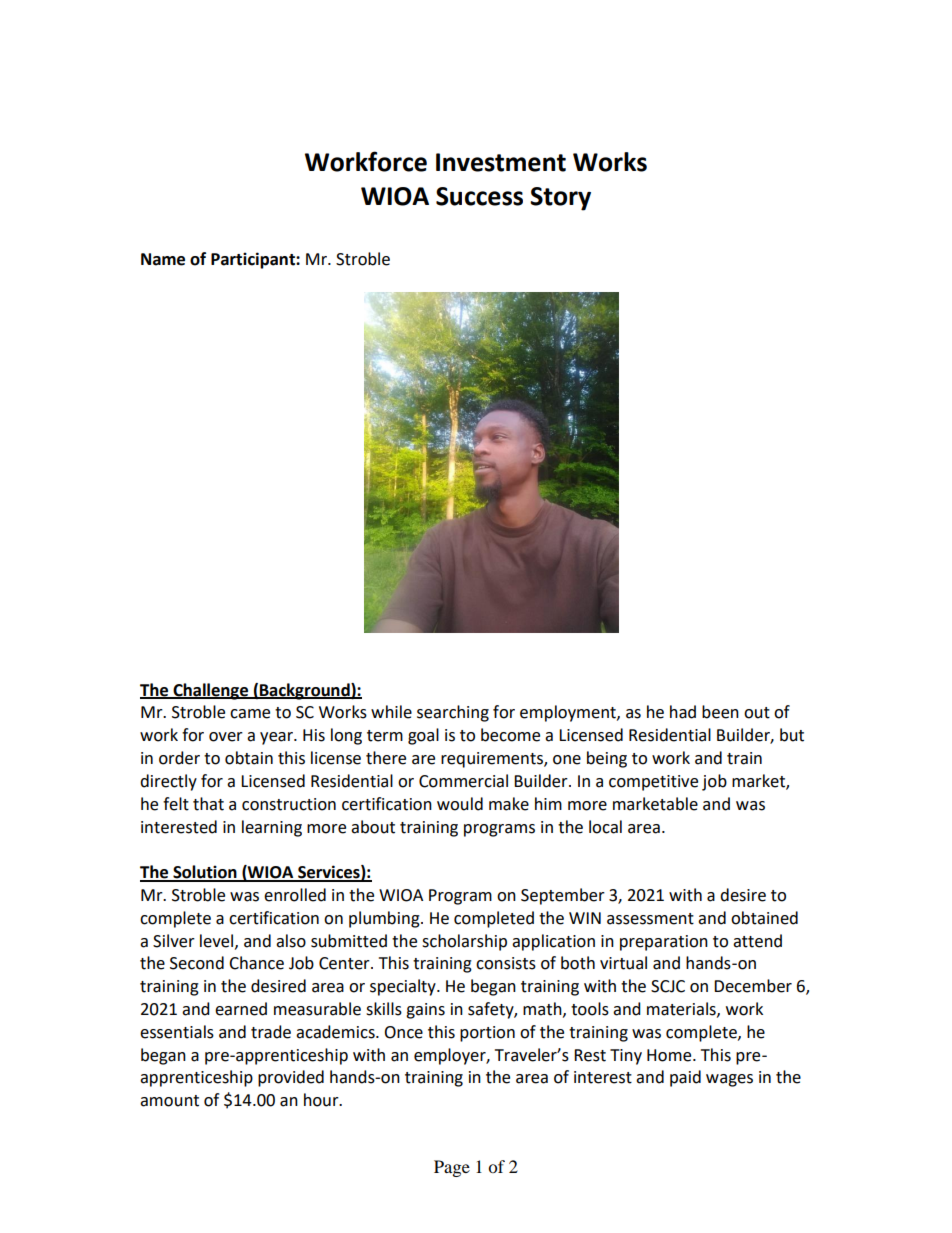  What do you see at coordinates (560, 199) in the screenshot?
I see `Story` at bounding box center [560, 199].
